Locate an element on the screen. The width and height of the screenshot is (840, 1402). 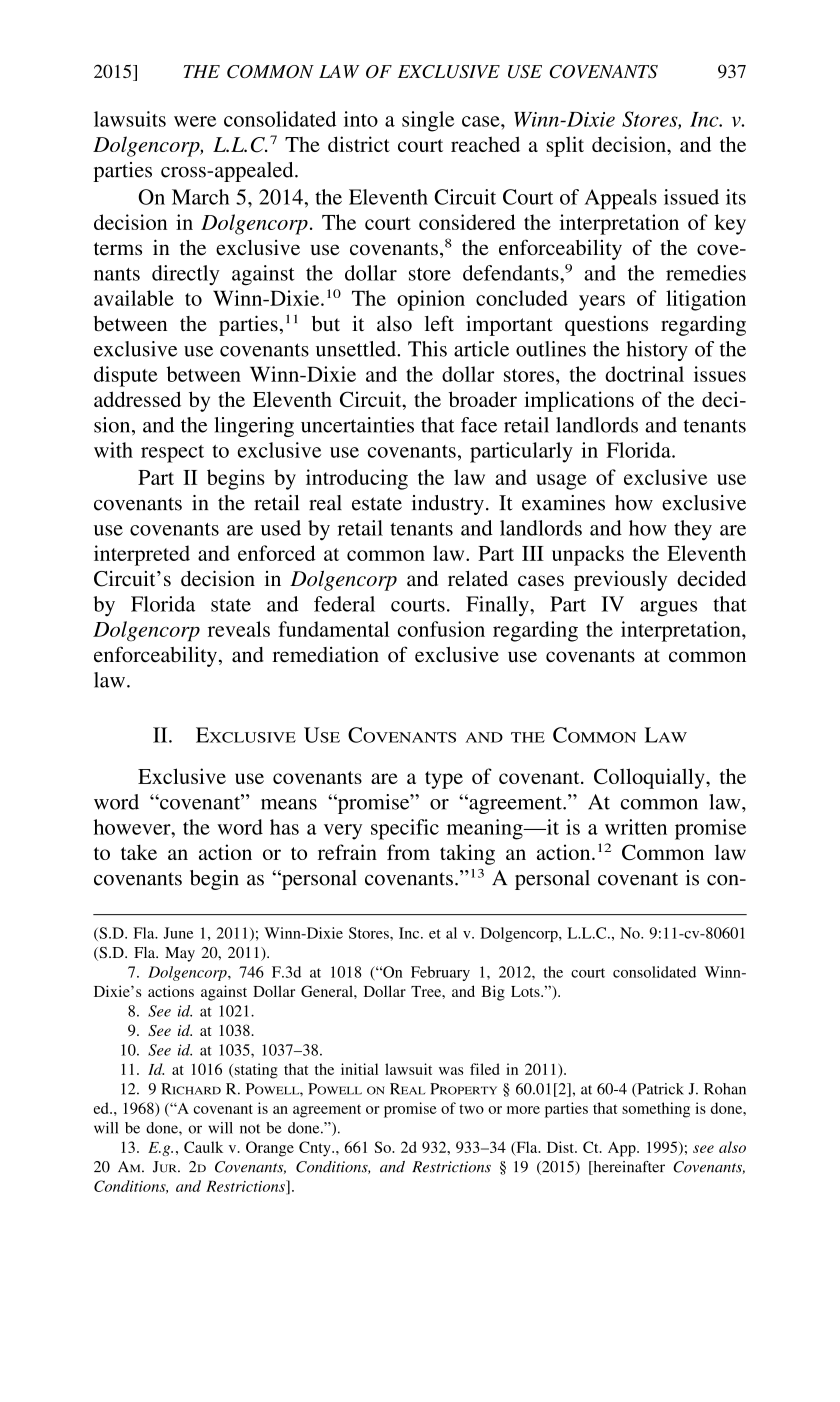
Caulk is located at coordinates (203, 1147).
